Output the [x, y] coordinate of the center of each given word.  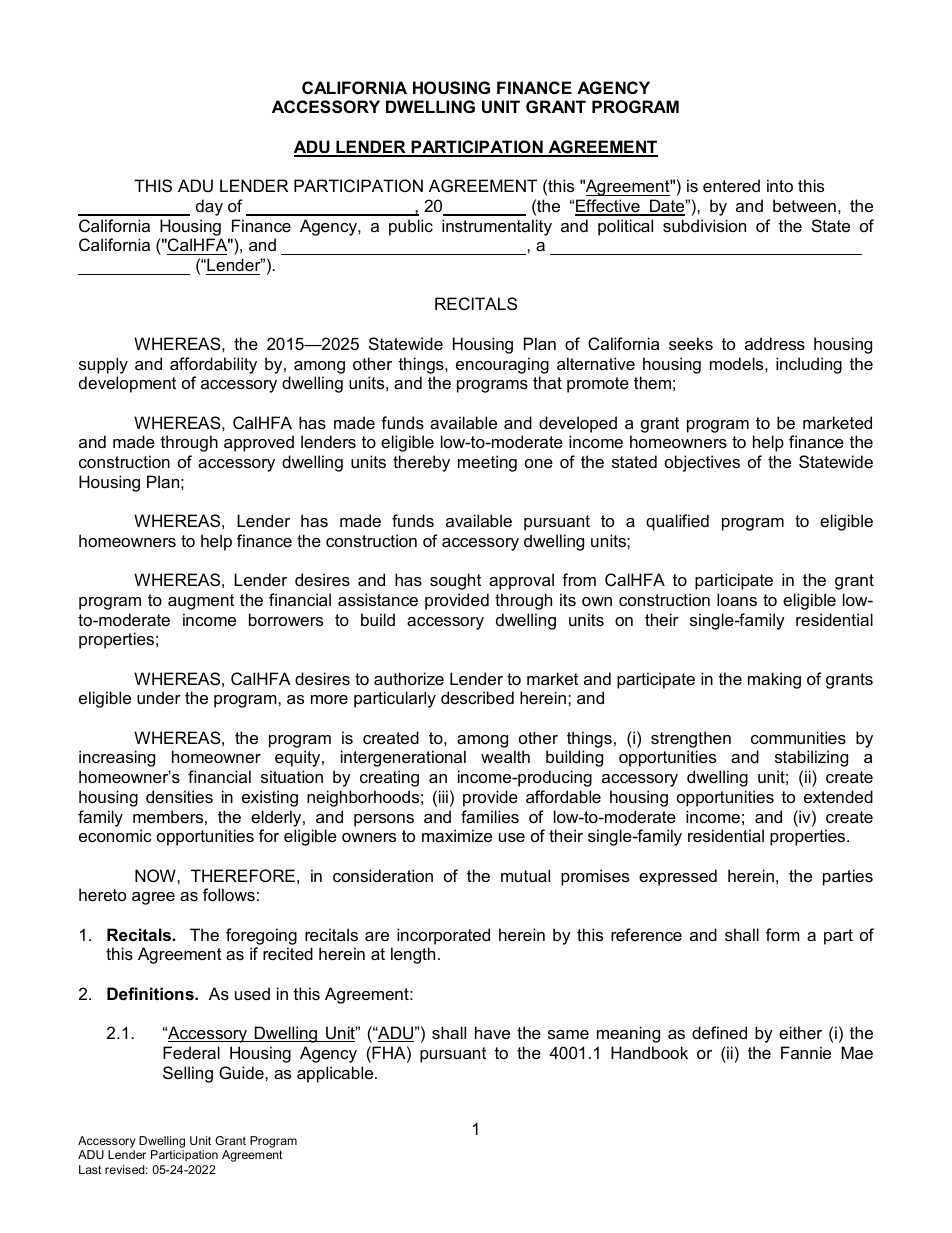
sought [455, 581]
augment [201, 602]
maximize [457, 835]
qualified [677, 522]
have [492, 1032]
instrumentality [497, 227]
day [209, 207]
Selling [188, 1074]
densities [179, 796]
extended [838, 796]
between [804, 205]
